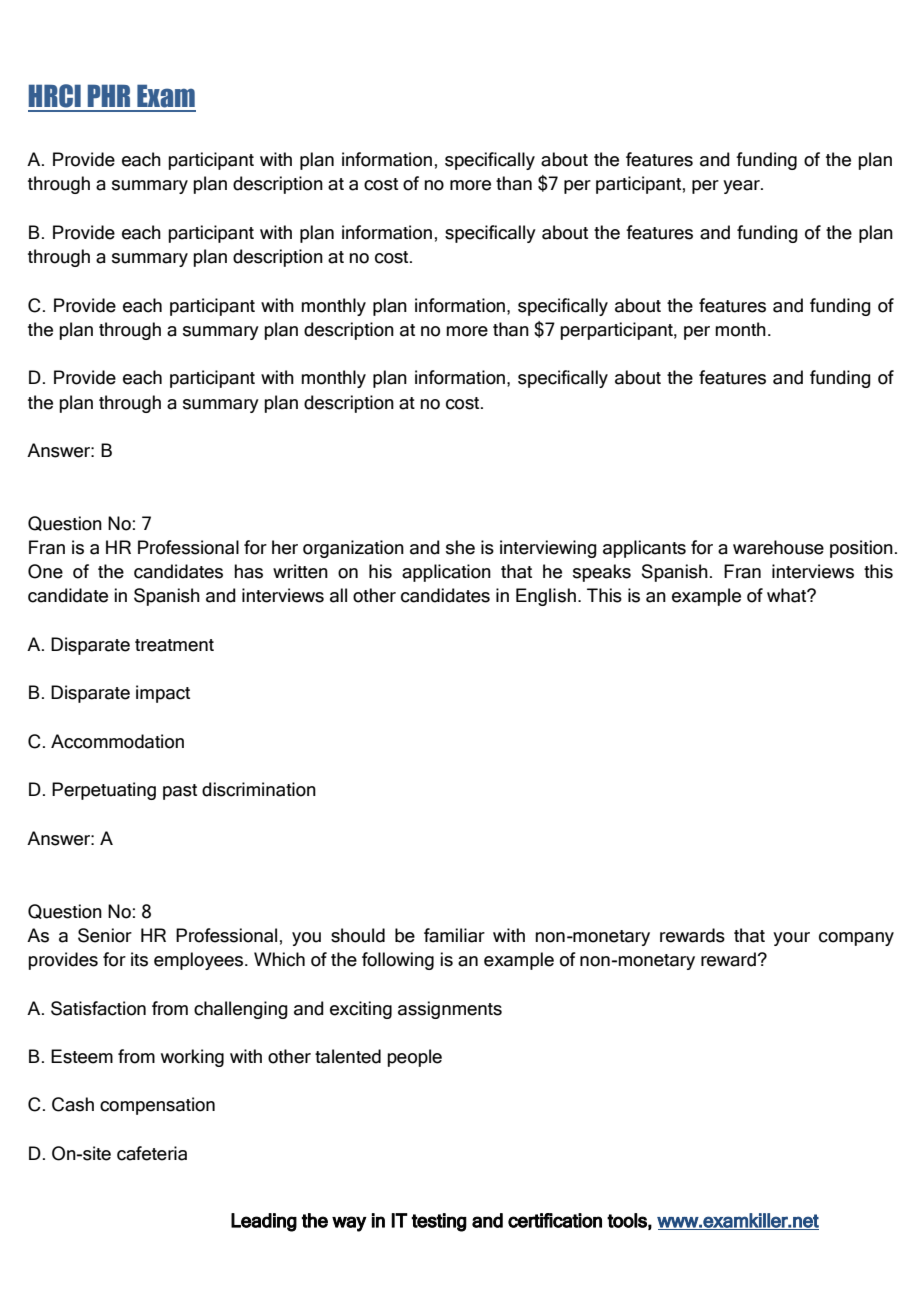 This document has height=1308, width=924. What do you see at coordinates (861, 549) in the document?
I see `position` at bounding box center [861, 549].
